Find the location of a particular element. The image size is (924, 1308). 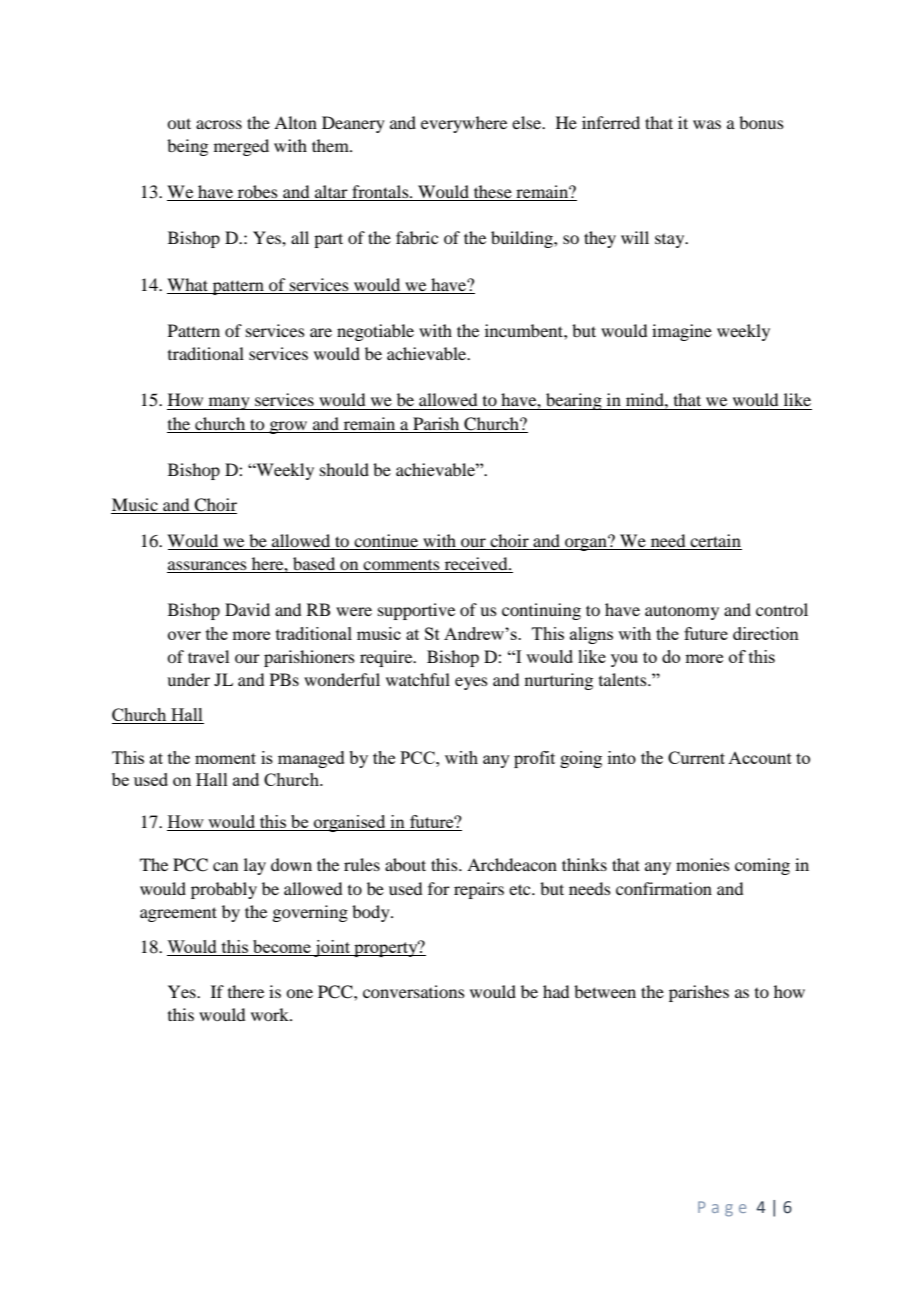

merged is located at coordinates (241, 147).
